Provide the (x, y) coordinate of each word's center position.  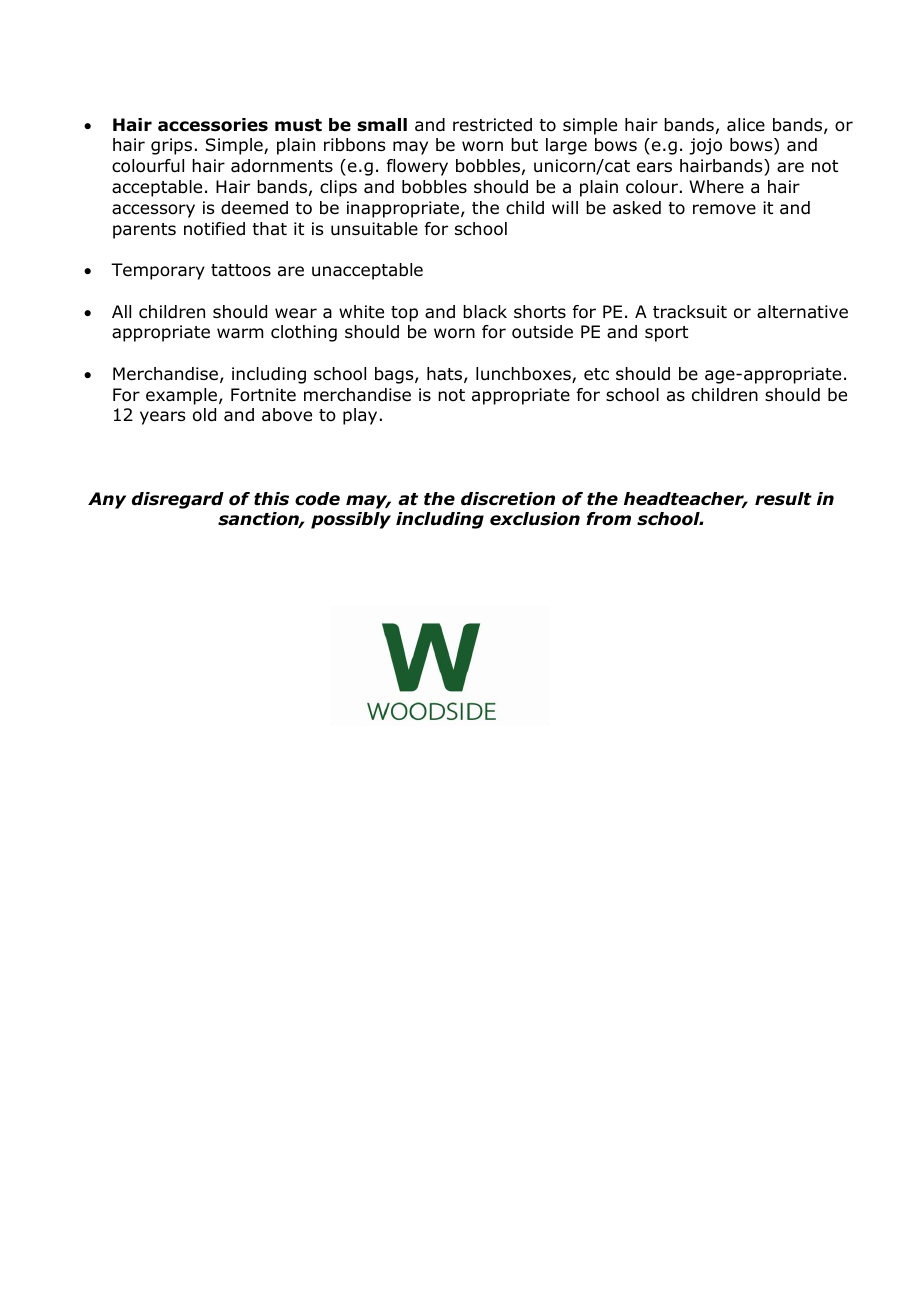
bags (395, 375)
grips (171, 146)
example (181, 396)
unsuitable (374, 229)
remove (724, 209)
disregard (178, 500)
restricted (492, 125)
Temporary (158, 271)
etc (596, 374)
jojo (705, 146)
